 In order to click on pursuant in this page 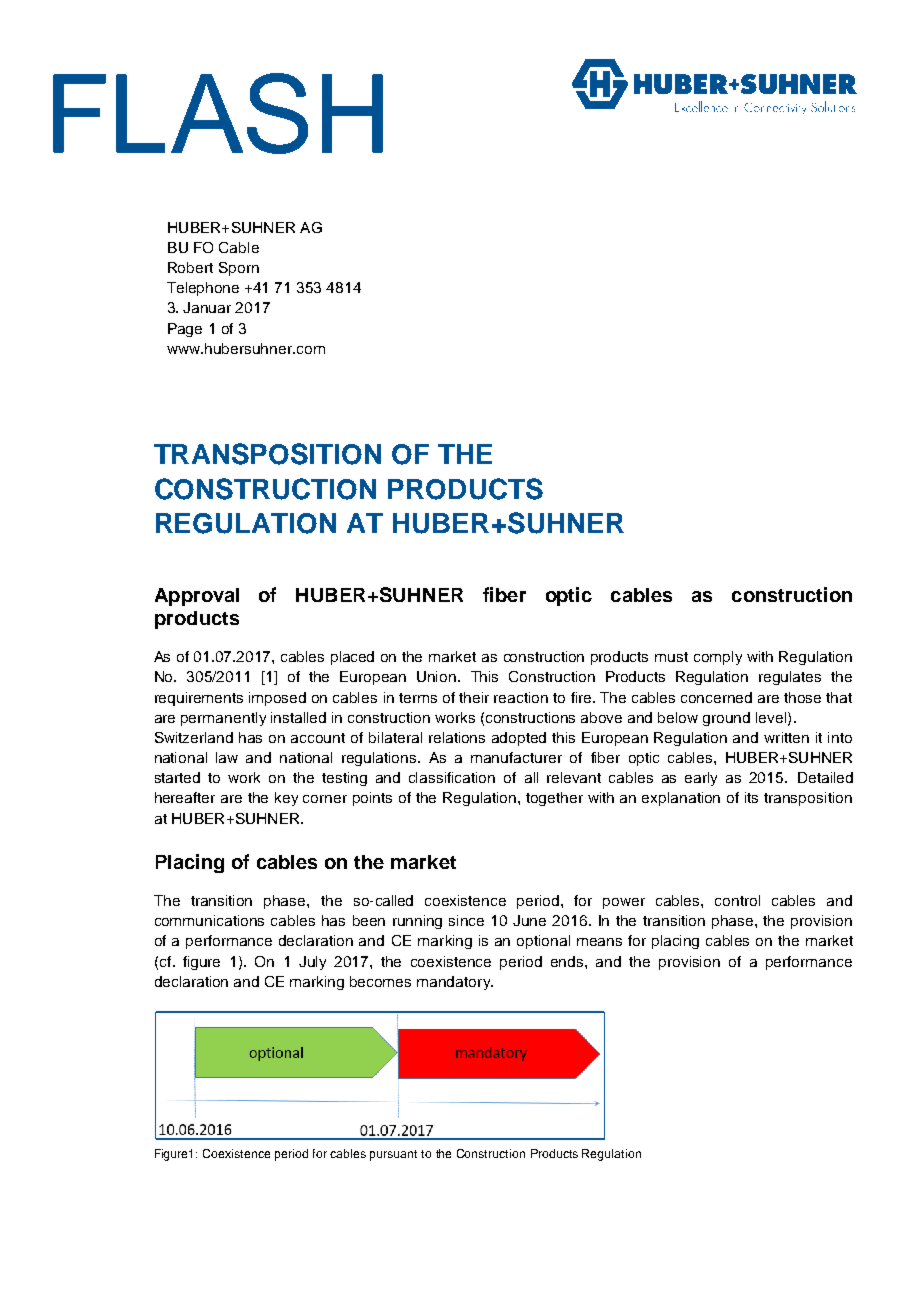, I will do `click(393, 1155)`.
